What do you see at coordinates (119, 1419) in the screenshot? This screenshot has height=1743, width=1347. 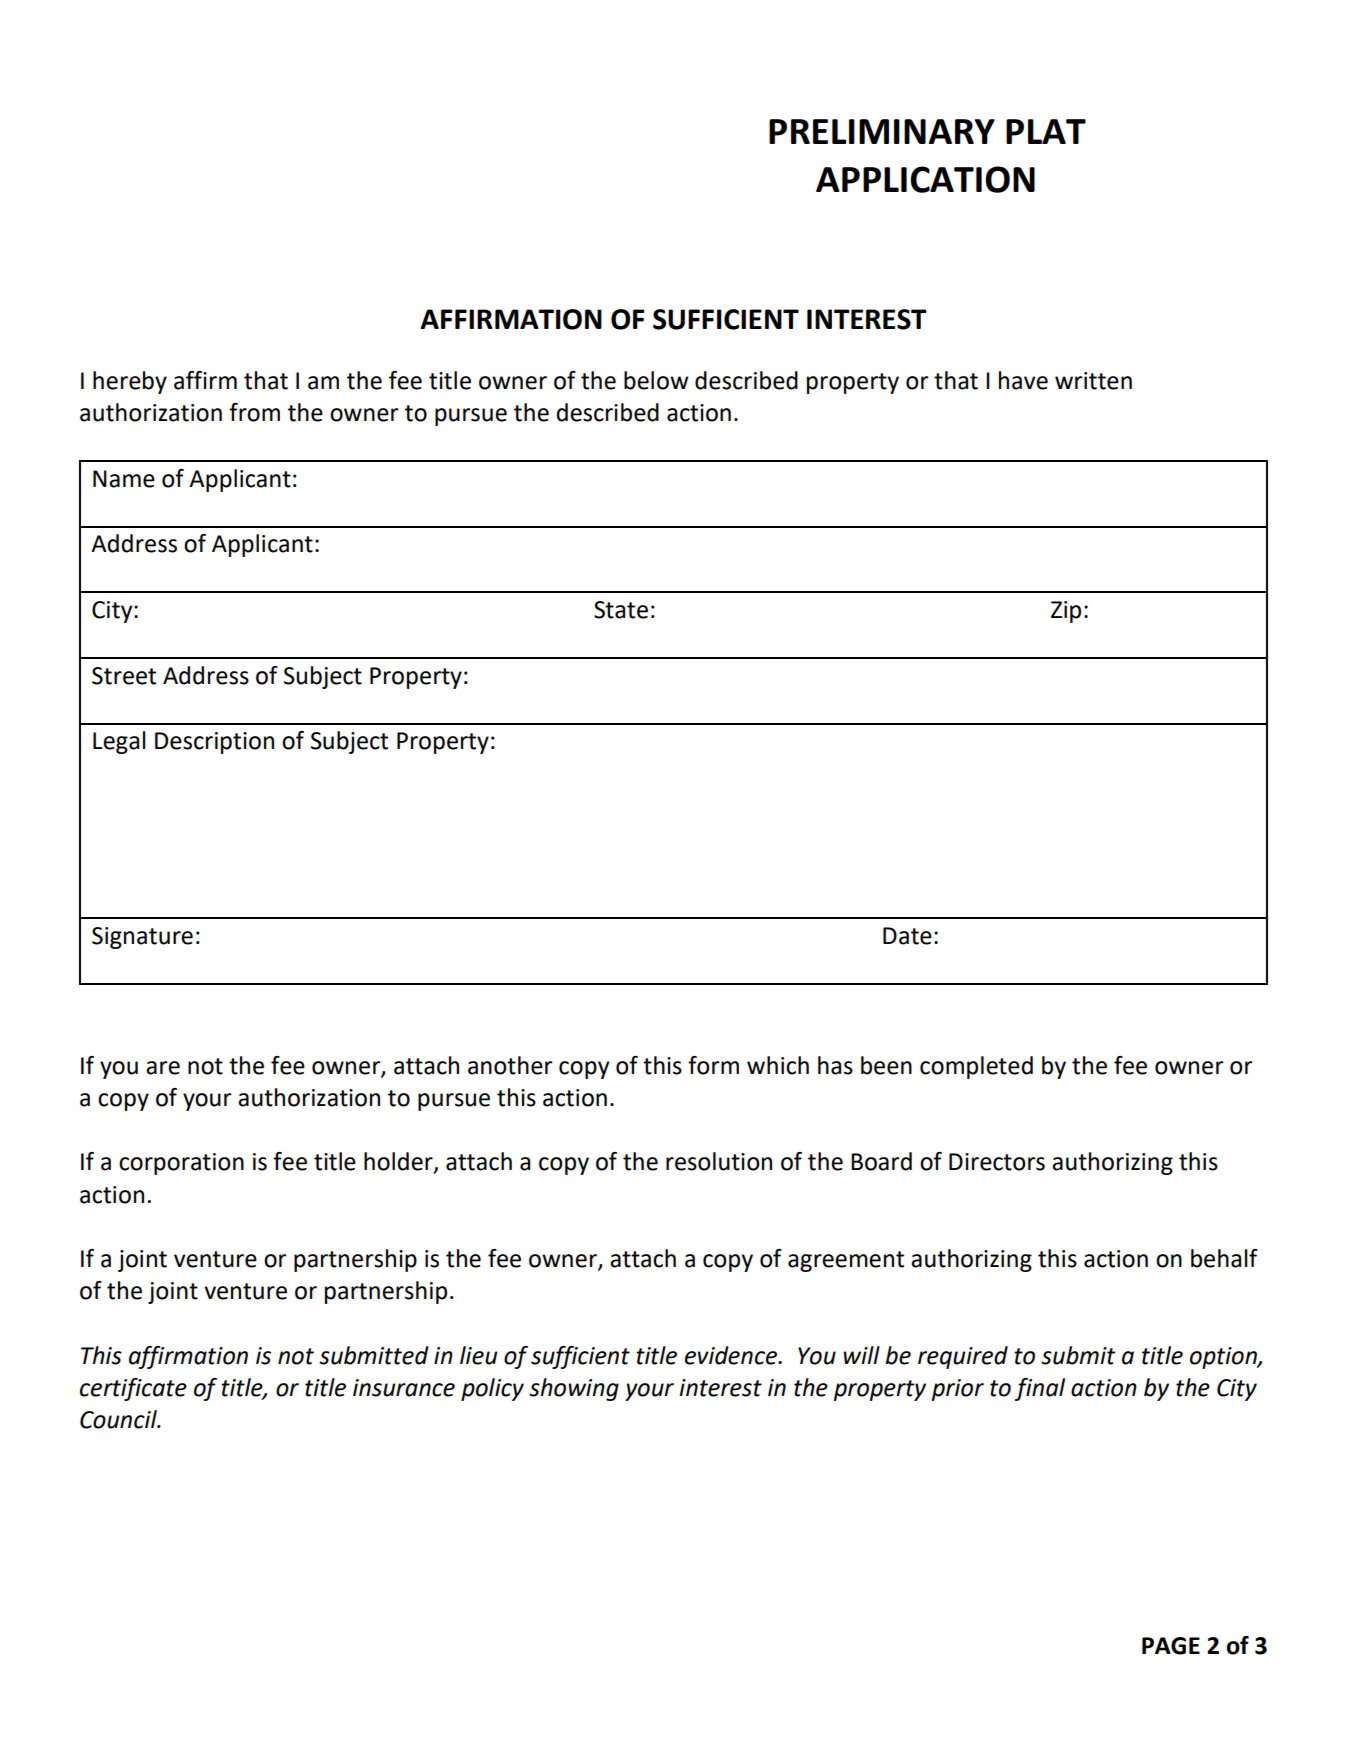 I see `Council` at bounding box center [119, 1419].
